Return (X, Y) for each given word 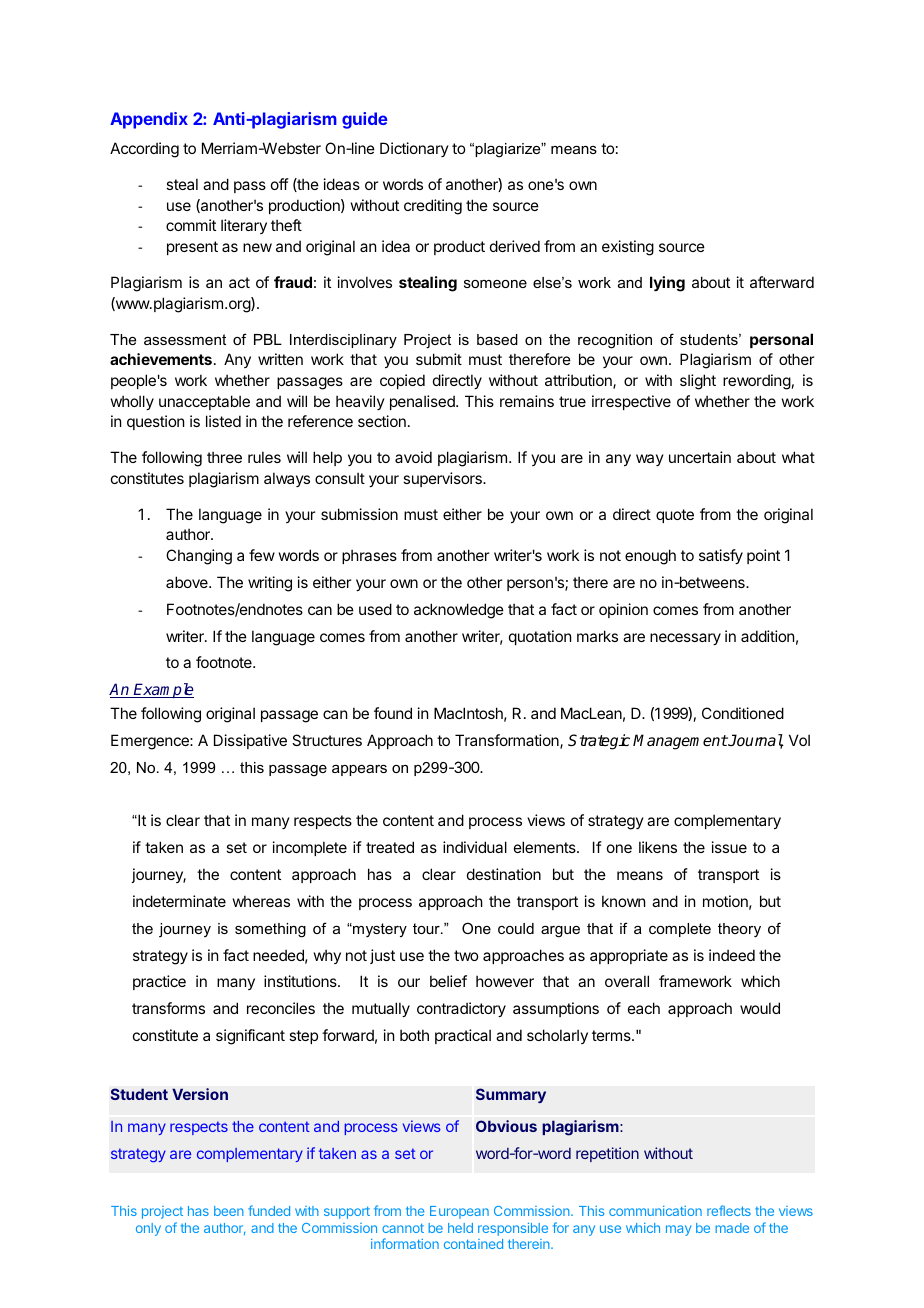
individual (475, 847)
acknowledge (459, 611)
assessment (185, 339)
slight (698, 382)
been (229, 1211)
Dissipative (250, 741)
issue (729, 847)
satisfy (721, 556)
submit (439, 359)
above (188, 582)
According (144, 150)
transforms (168, 1008)
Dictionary (414, 149)
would (760, 1008)
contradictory (461, 1009)
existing (628, 248)
